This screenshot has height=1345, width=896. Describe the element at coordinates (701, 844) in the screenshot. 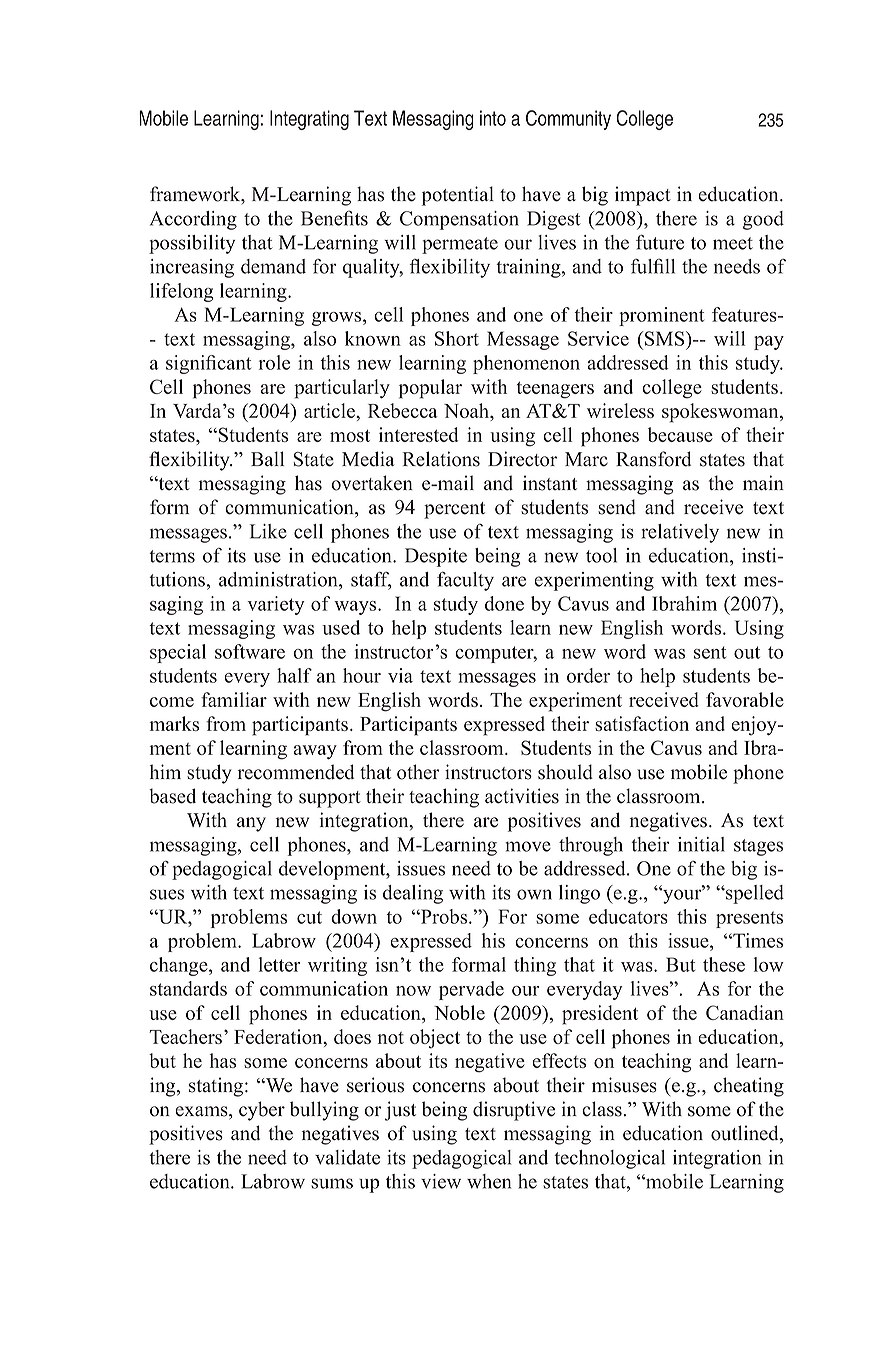

I see `initial` at that location.
